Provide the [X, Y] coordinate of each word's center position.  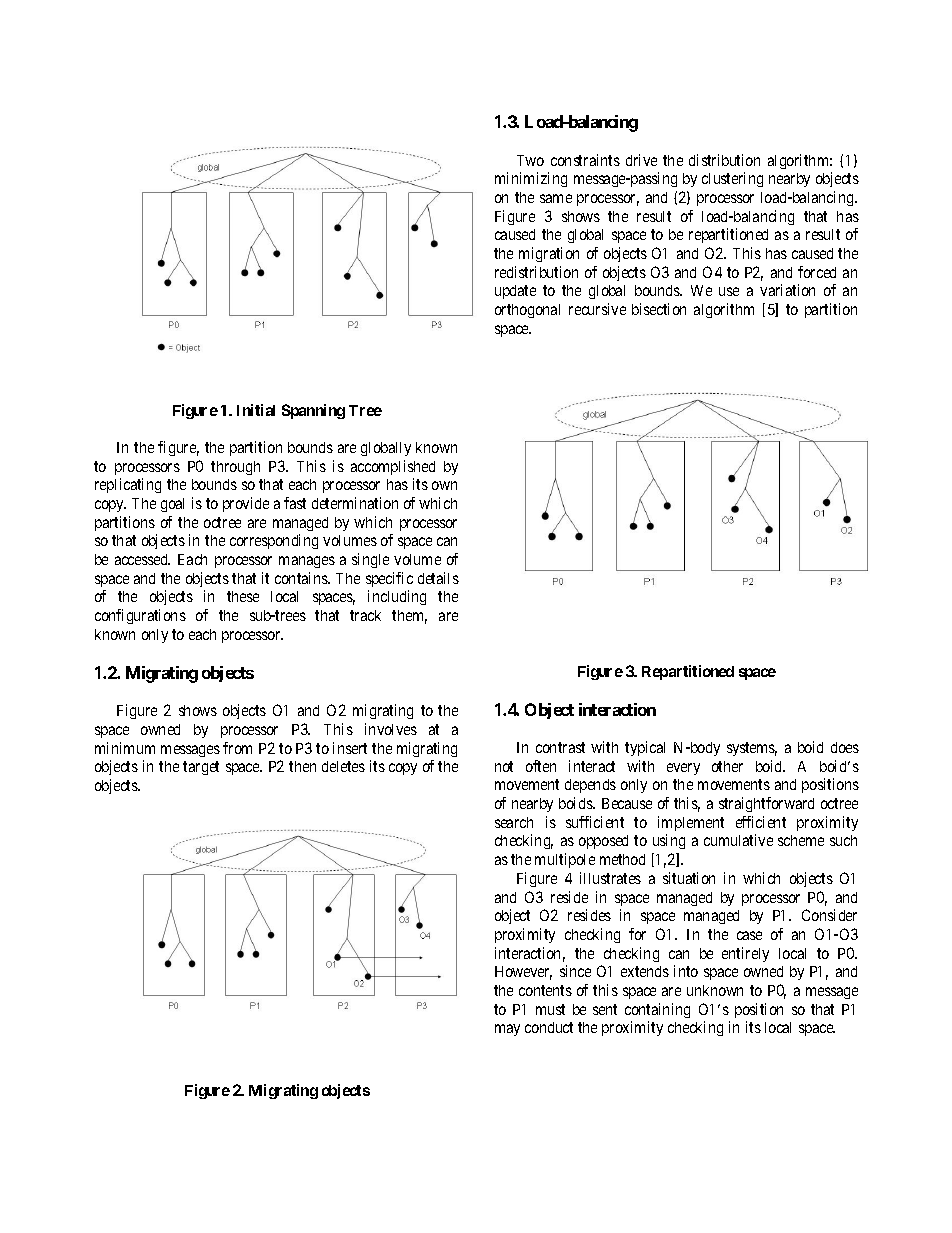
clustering [732, 179]
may [507, 1030]
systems [752, 749]
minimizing [531, 179]
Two [530, 160]
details [438, 578]
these [243, 596]
